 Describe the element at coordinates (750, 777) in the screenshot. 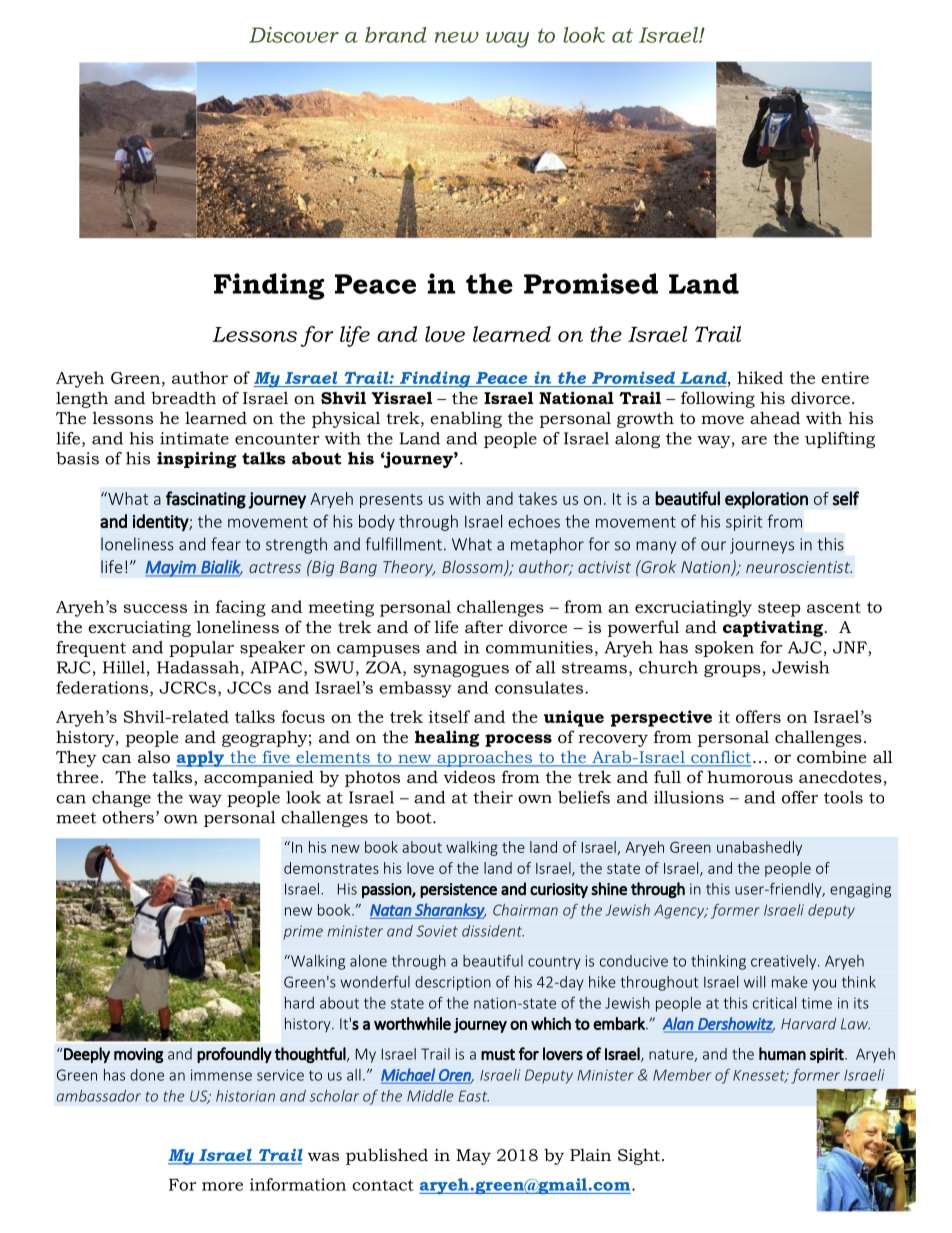

I see `humorous` at that location.
